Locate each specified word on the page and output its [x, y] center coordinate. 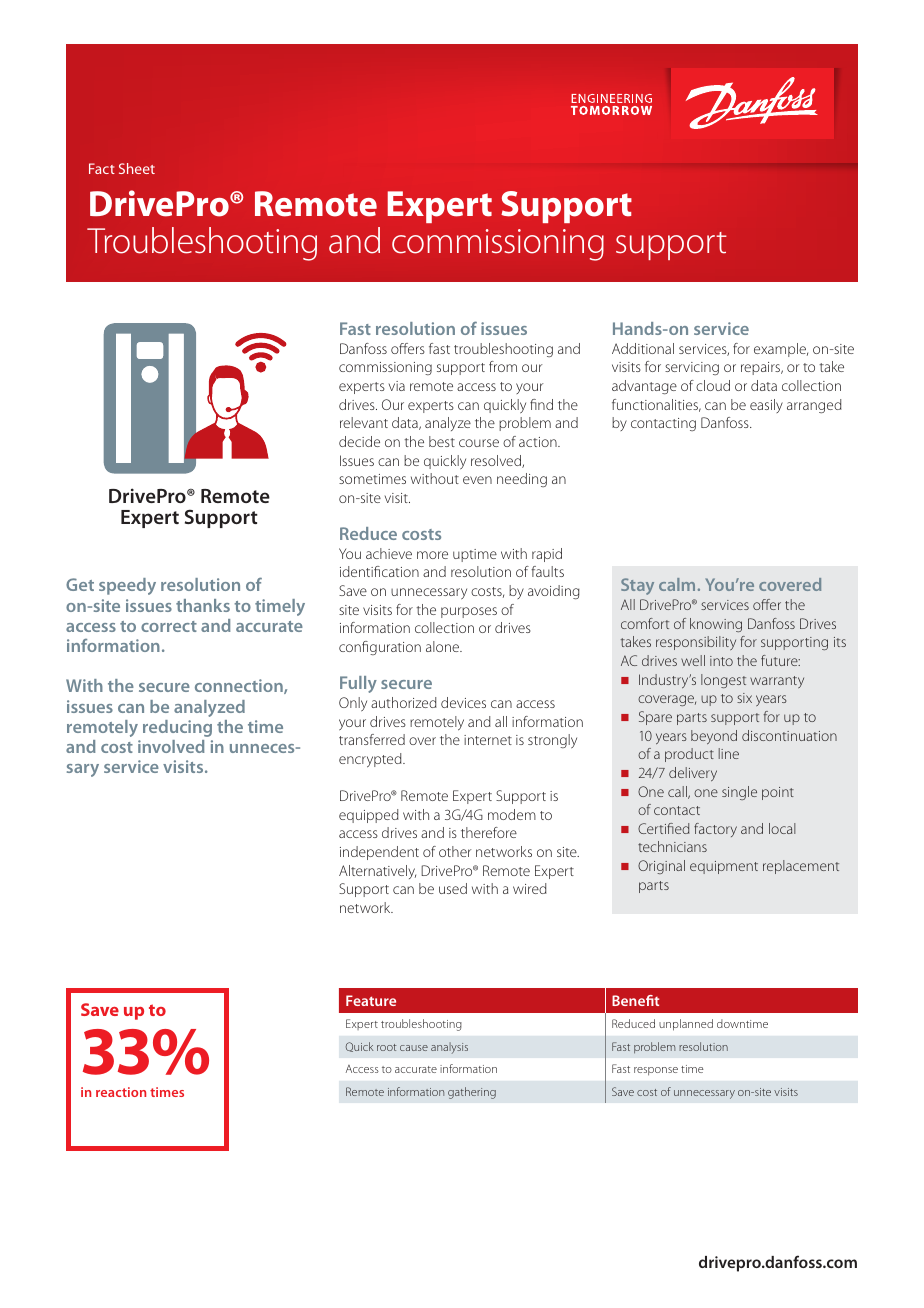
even [477, 480]
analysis [449, 1048]
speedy [127, 586]
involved [171, 746]
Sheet [137, 168]
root [387, 1047]
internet [488, 740]
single [739, 793]
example [781, 350]
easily [766, 406]
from [503, 366]
